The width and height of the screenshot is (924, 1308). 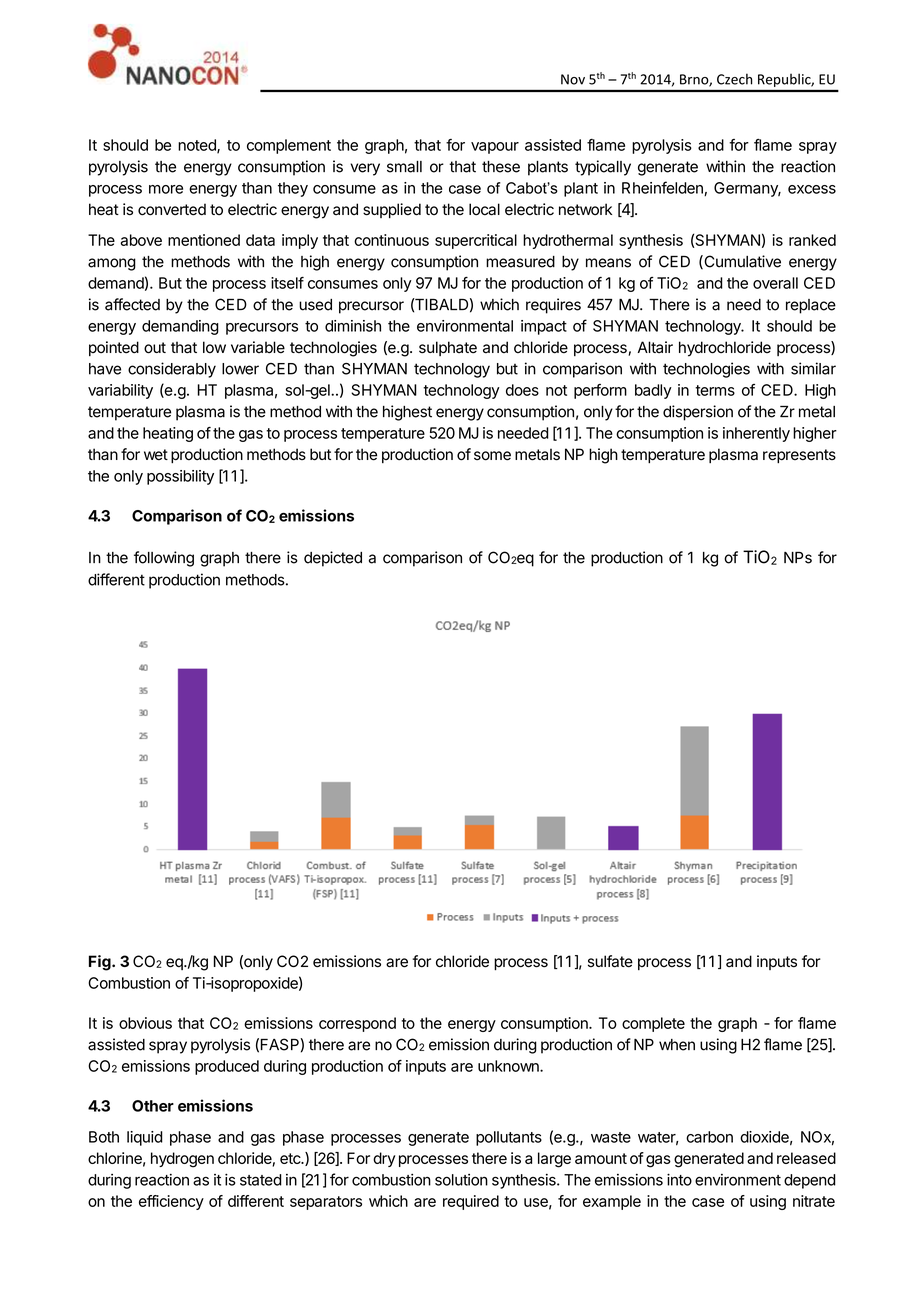 I want to click on vapour, so click(x=495, y=148).
